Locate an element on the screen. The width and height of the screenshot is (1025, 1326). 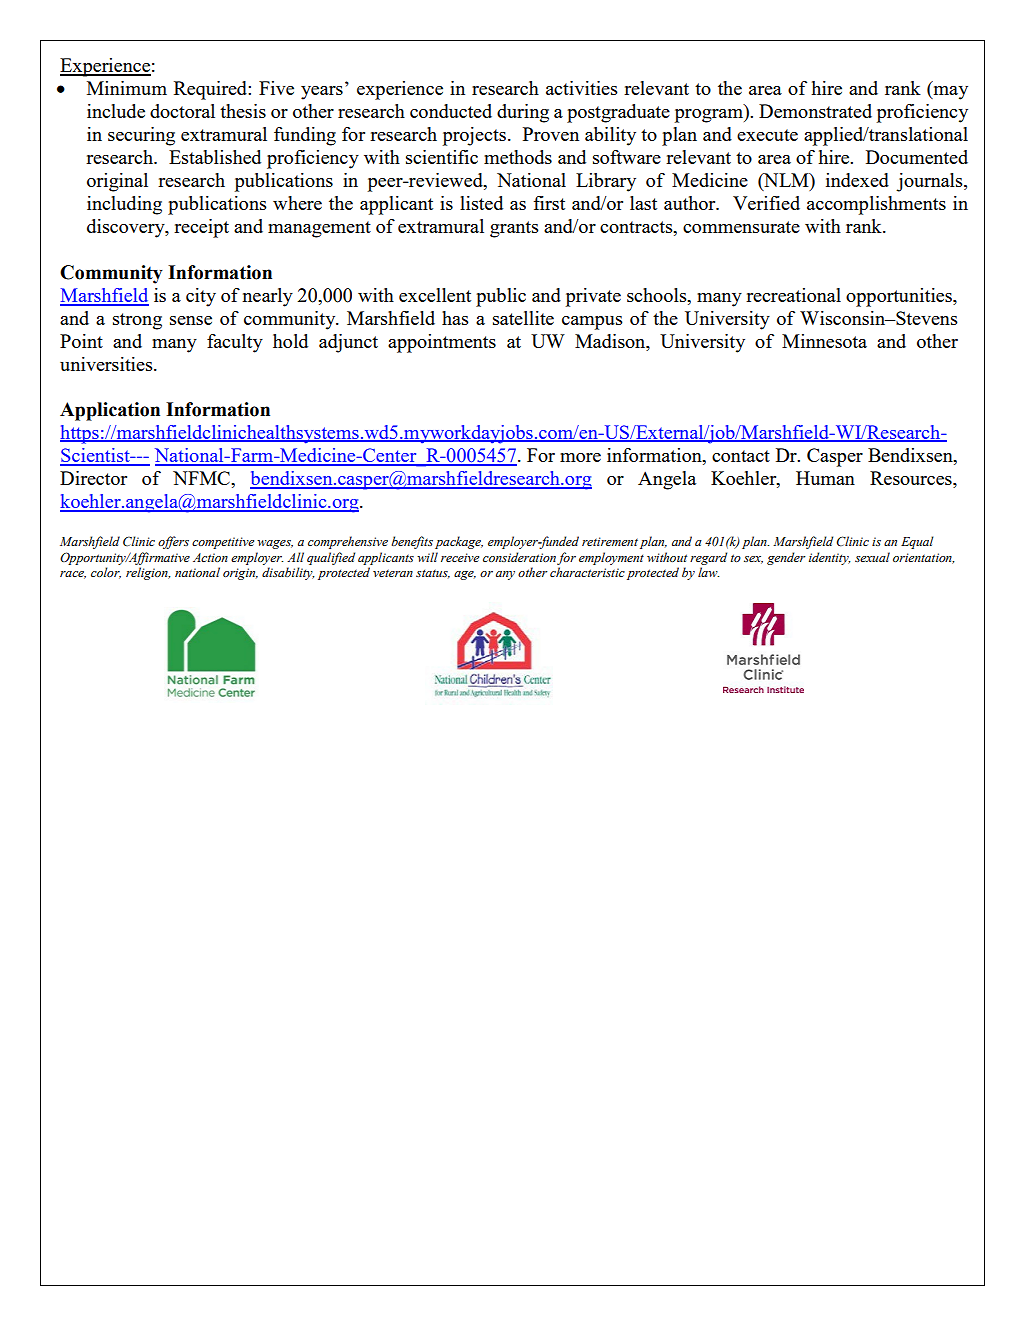
Demonstrated is located at coordinates (815, 111).
